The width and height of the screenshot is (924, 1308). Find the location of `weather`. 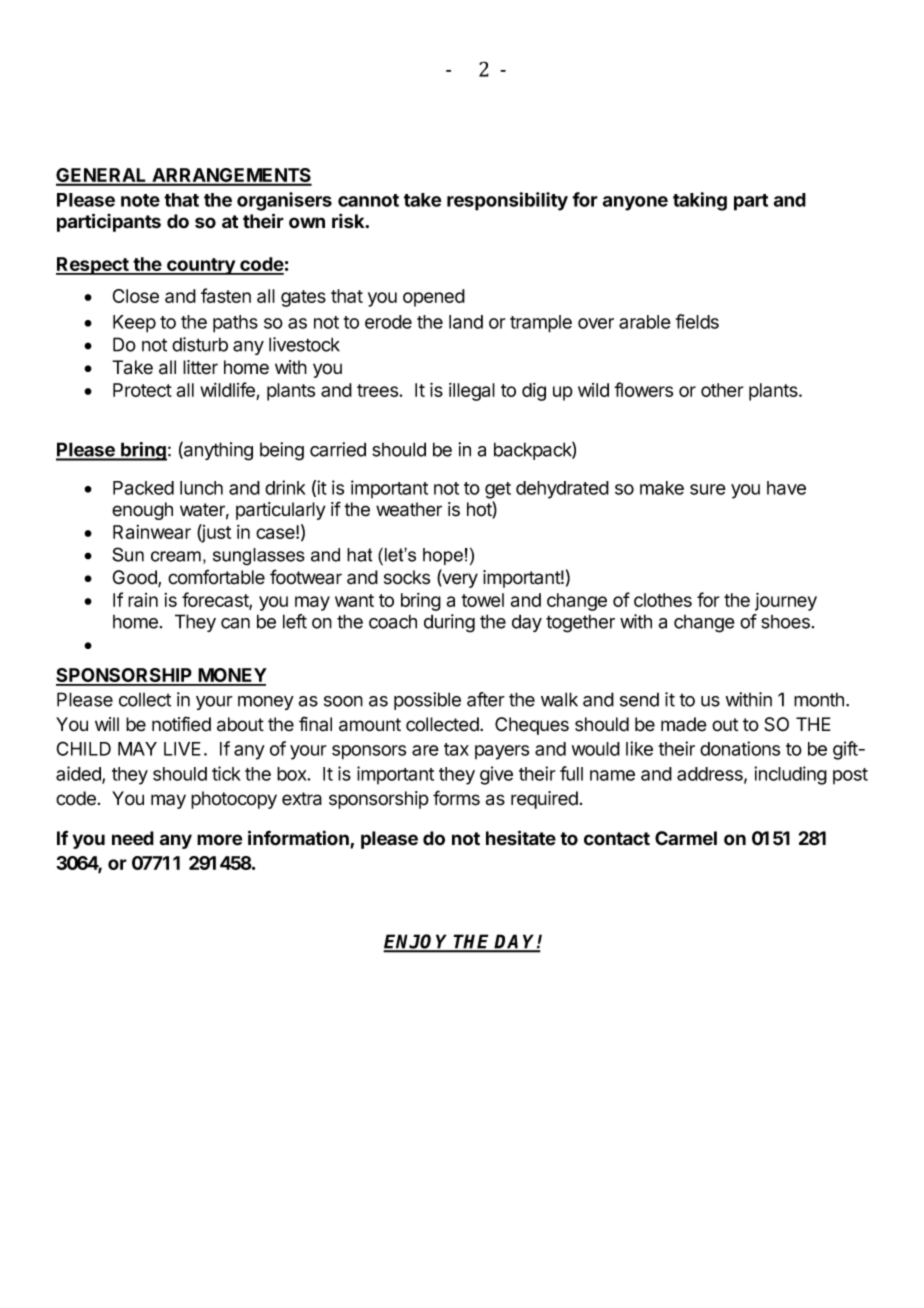

weather is located at coordinates (409, 509).
